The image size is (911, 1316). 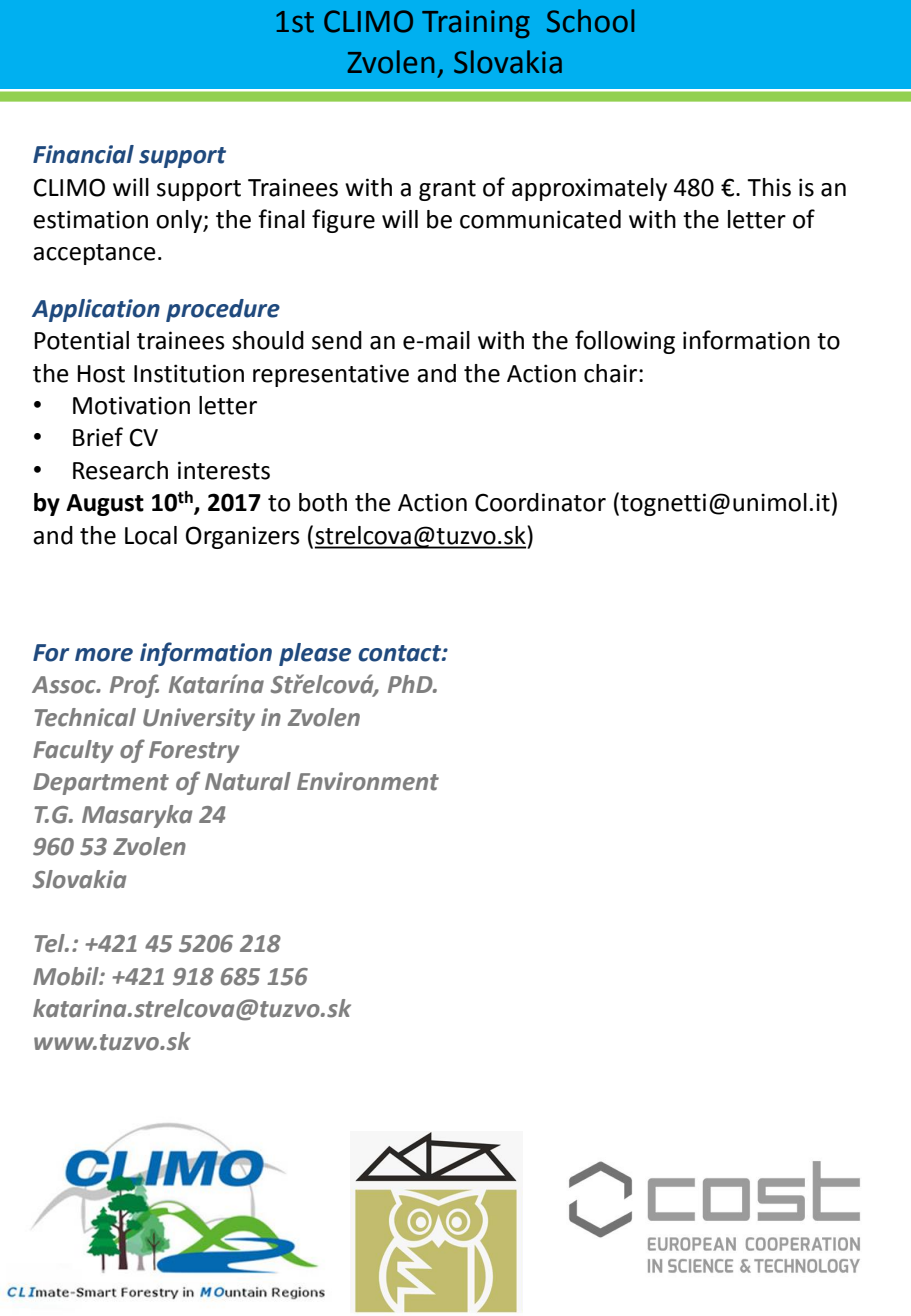 I want to click on Training, so click(x=476, y=24).
